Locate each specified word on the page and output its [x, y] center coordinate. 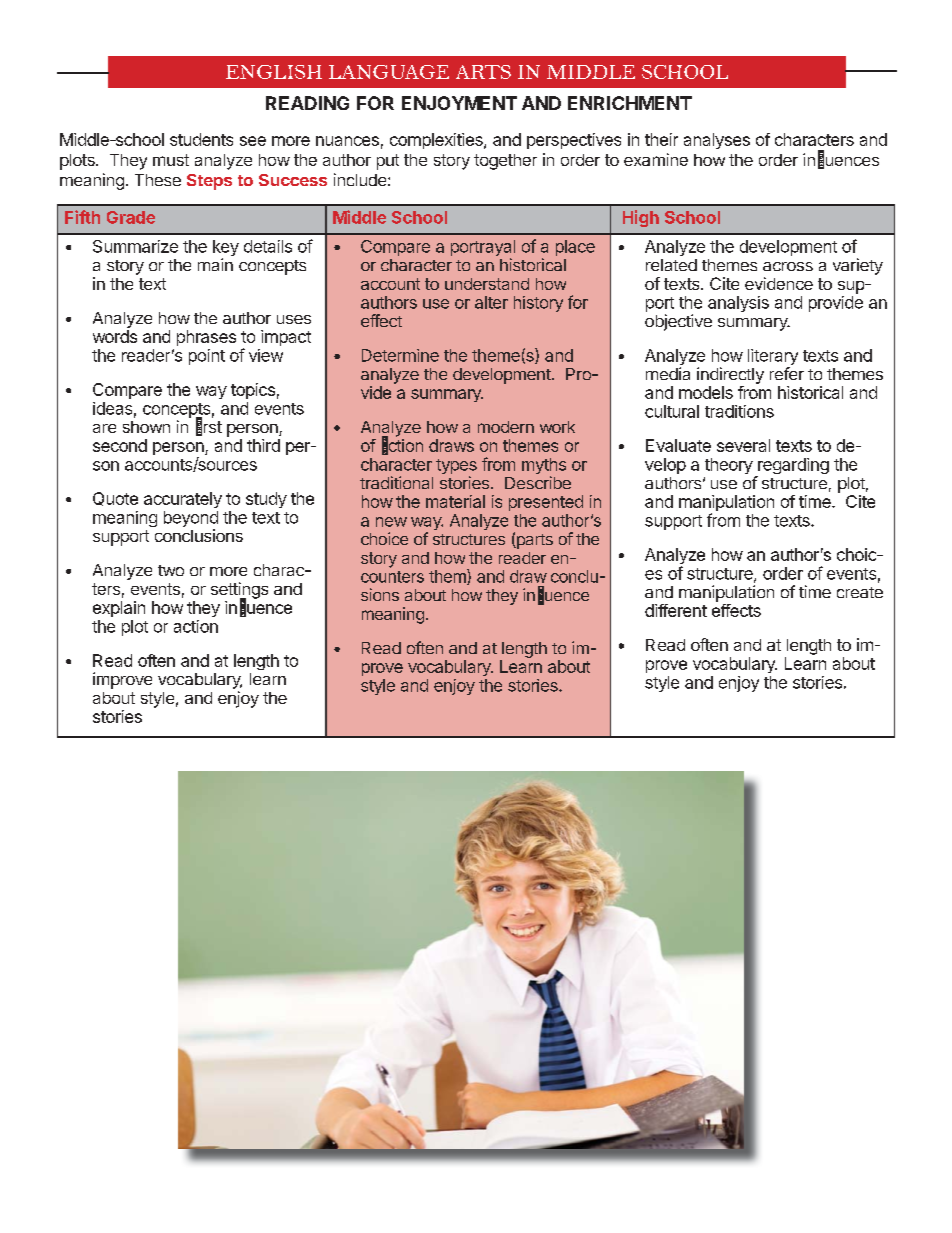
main [215, 264]
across [788, 266]
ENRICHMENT [630, 103]
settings [239, 591]
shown [146, 427]
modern [506, 427]
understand [487, 284]
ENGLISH [274, 72]
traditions [739, 411]
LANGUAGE [389, 72]
